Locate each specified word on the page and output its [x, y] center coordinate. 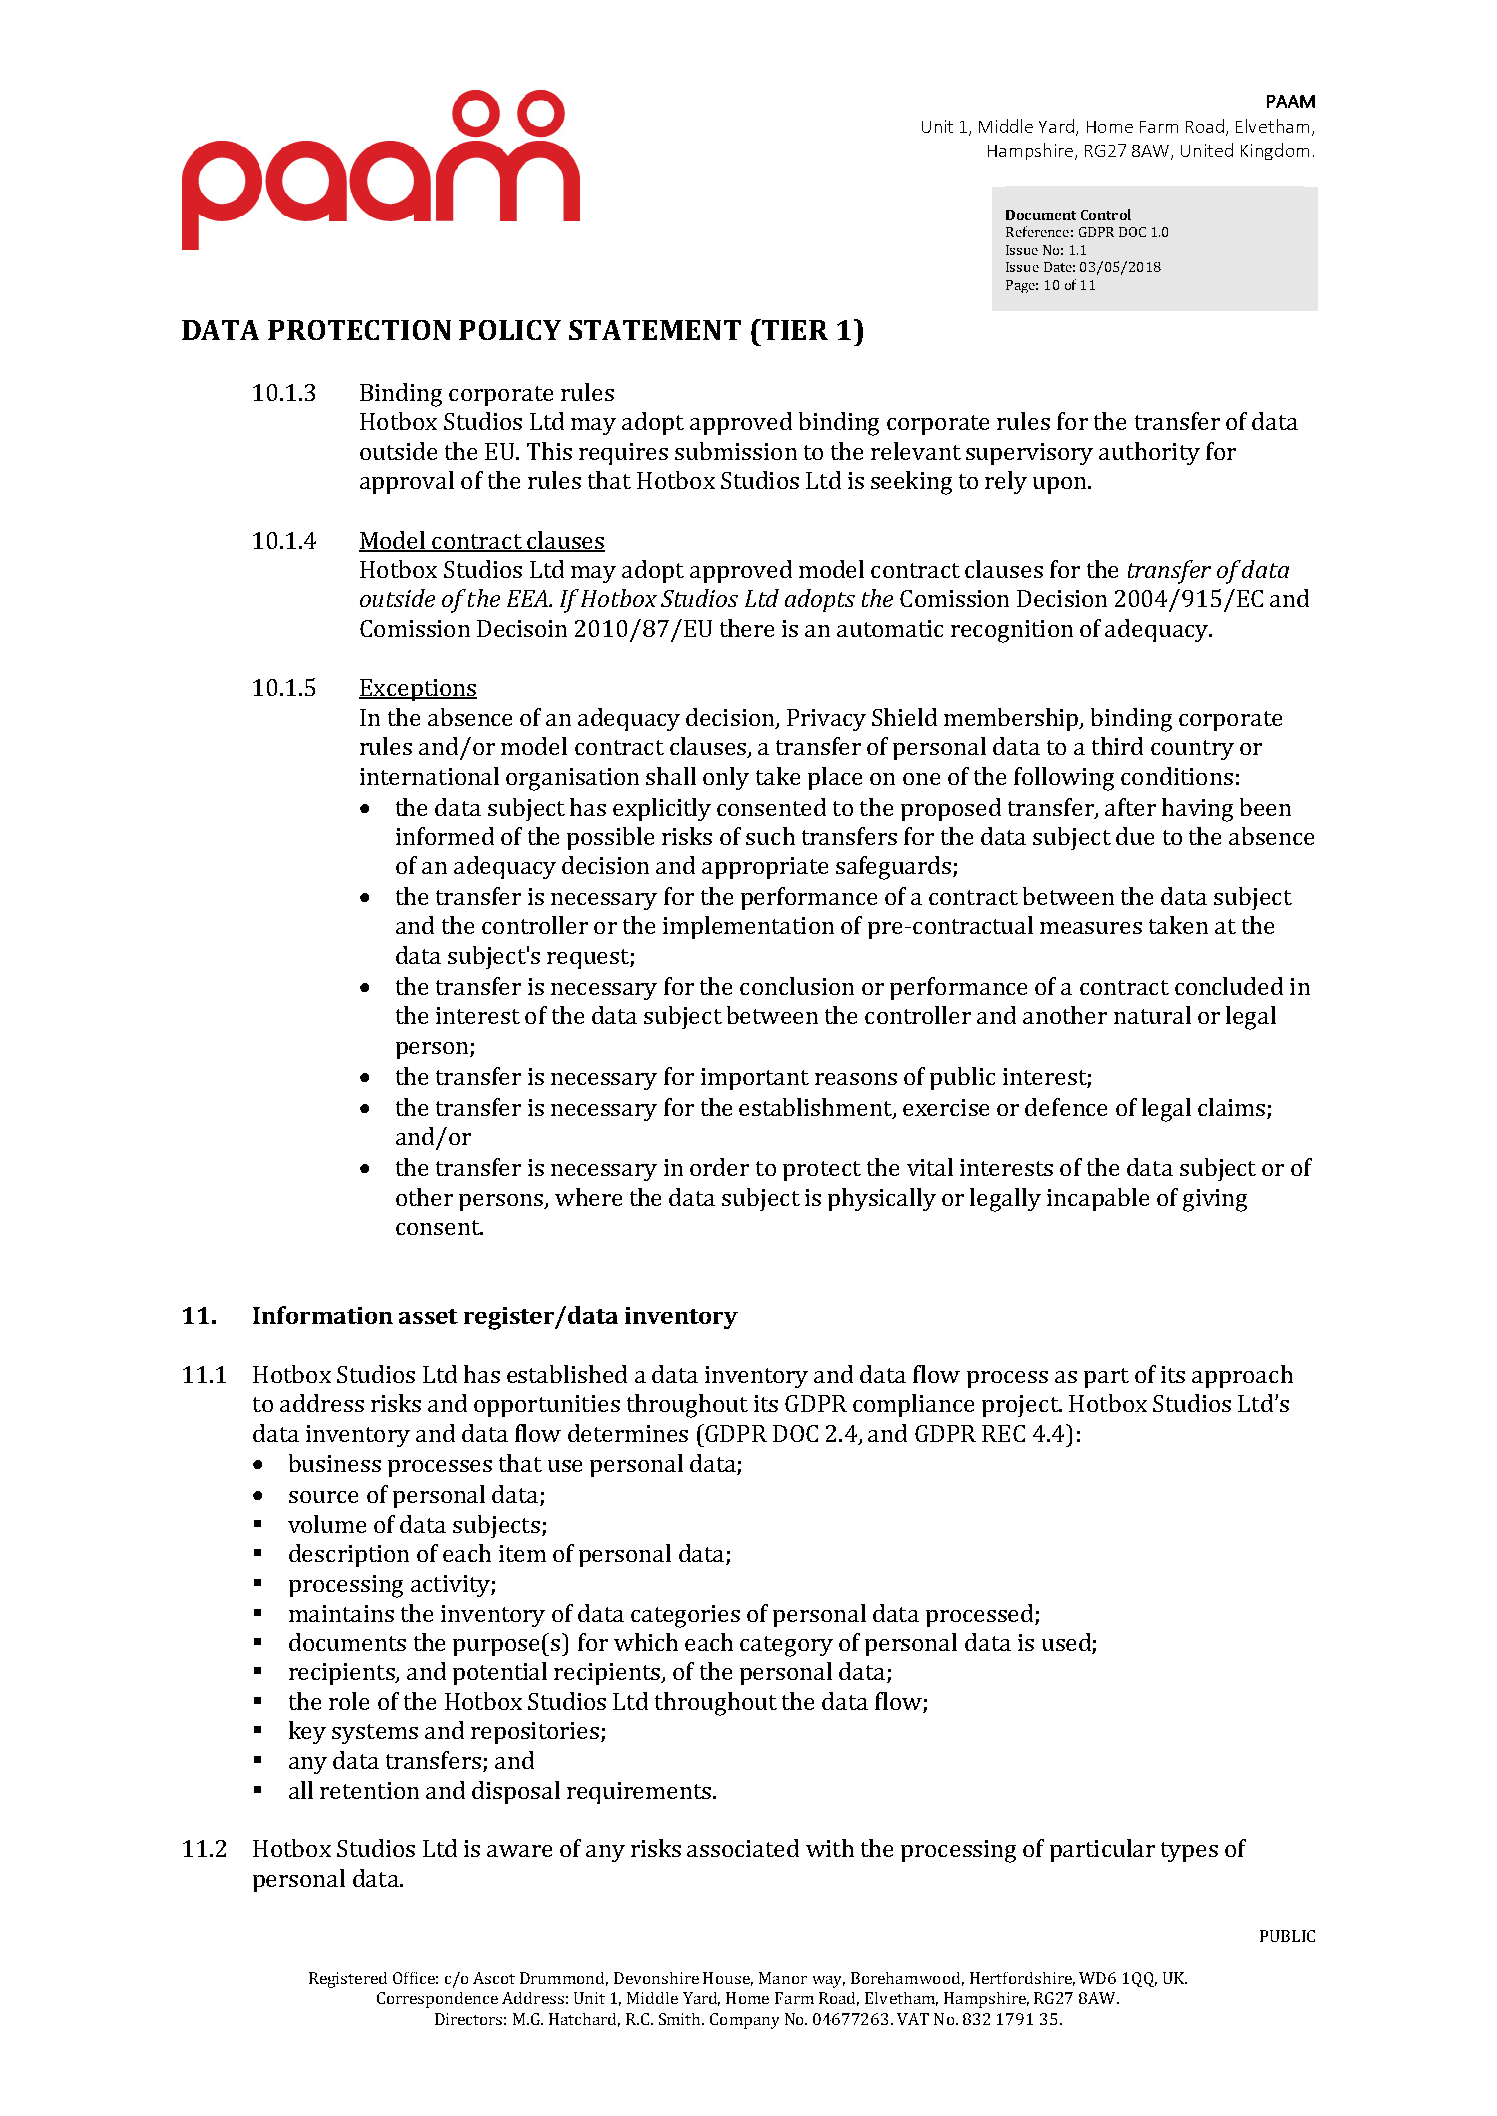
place [835, 778]
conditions [1177, 776]
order [719, 1167]
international [429, 776]
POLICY [510, 330]
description [349, 1555]
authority [1149, 453]
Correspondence [437, 2000]
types [1189, 1852]
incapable [1098, 1199]
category [786, 1646]
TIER [794, 329]
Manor [783, 1978]
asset [428, 1316]
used [1067, 1643]
